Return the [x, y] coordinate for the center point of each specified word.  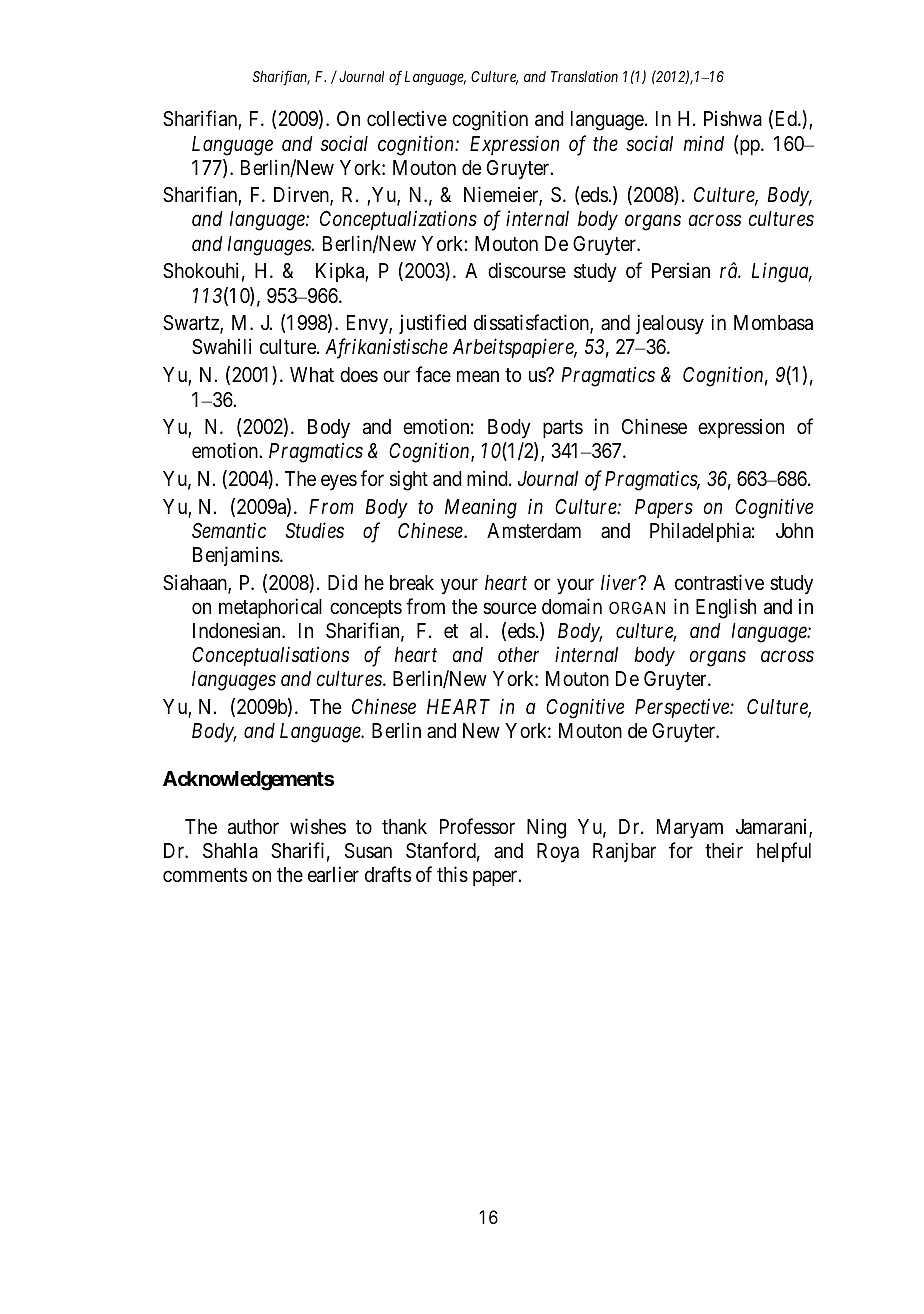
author [253, 827]
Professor [477, 826]
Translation [584, 76]
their [724, 850]
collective [407, 119]
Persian [681, 271]
